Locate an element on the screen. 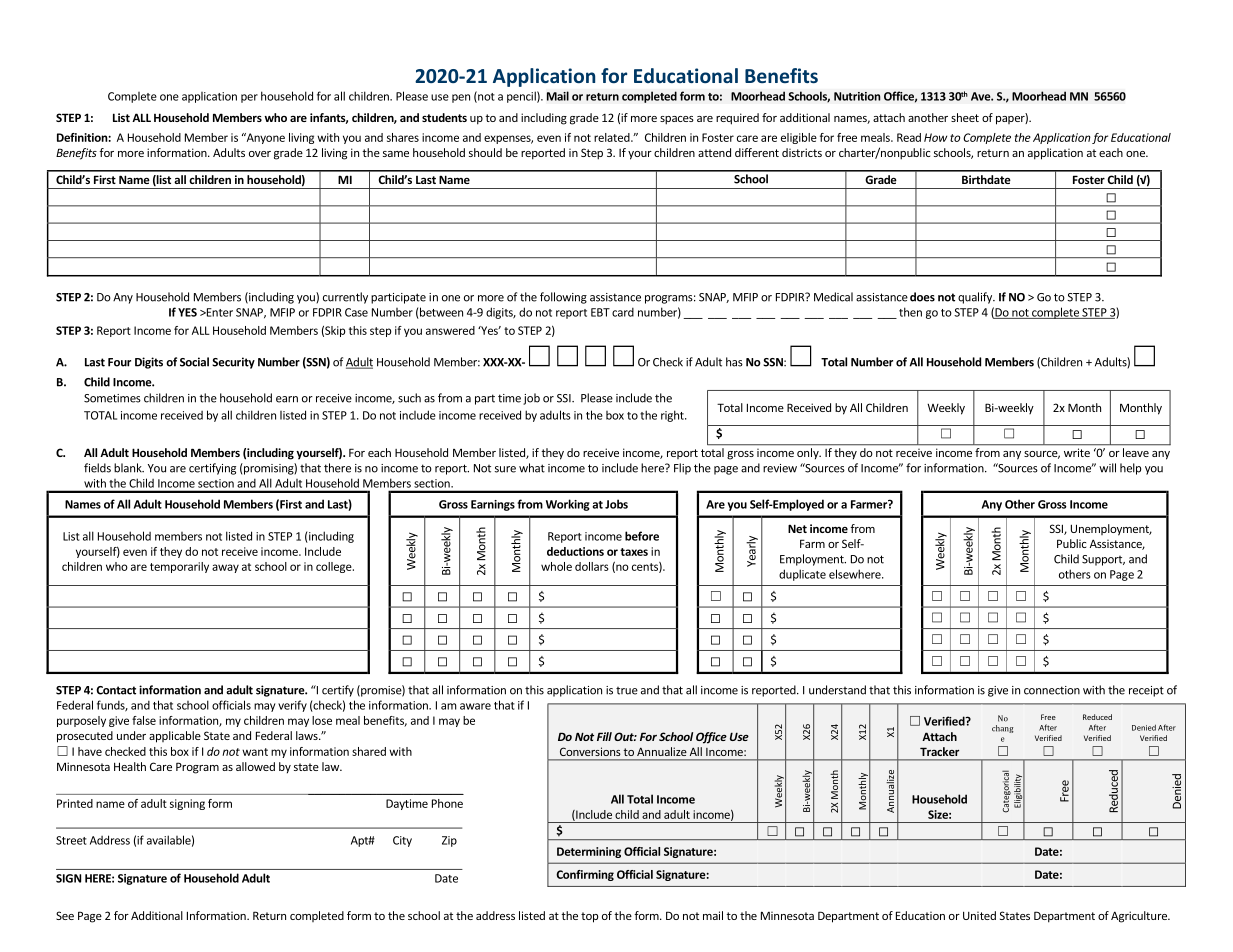 The height and width of the screenshot is (952, 1233). spaces is located at coordinates (677, 120).
